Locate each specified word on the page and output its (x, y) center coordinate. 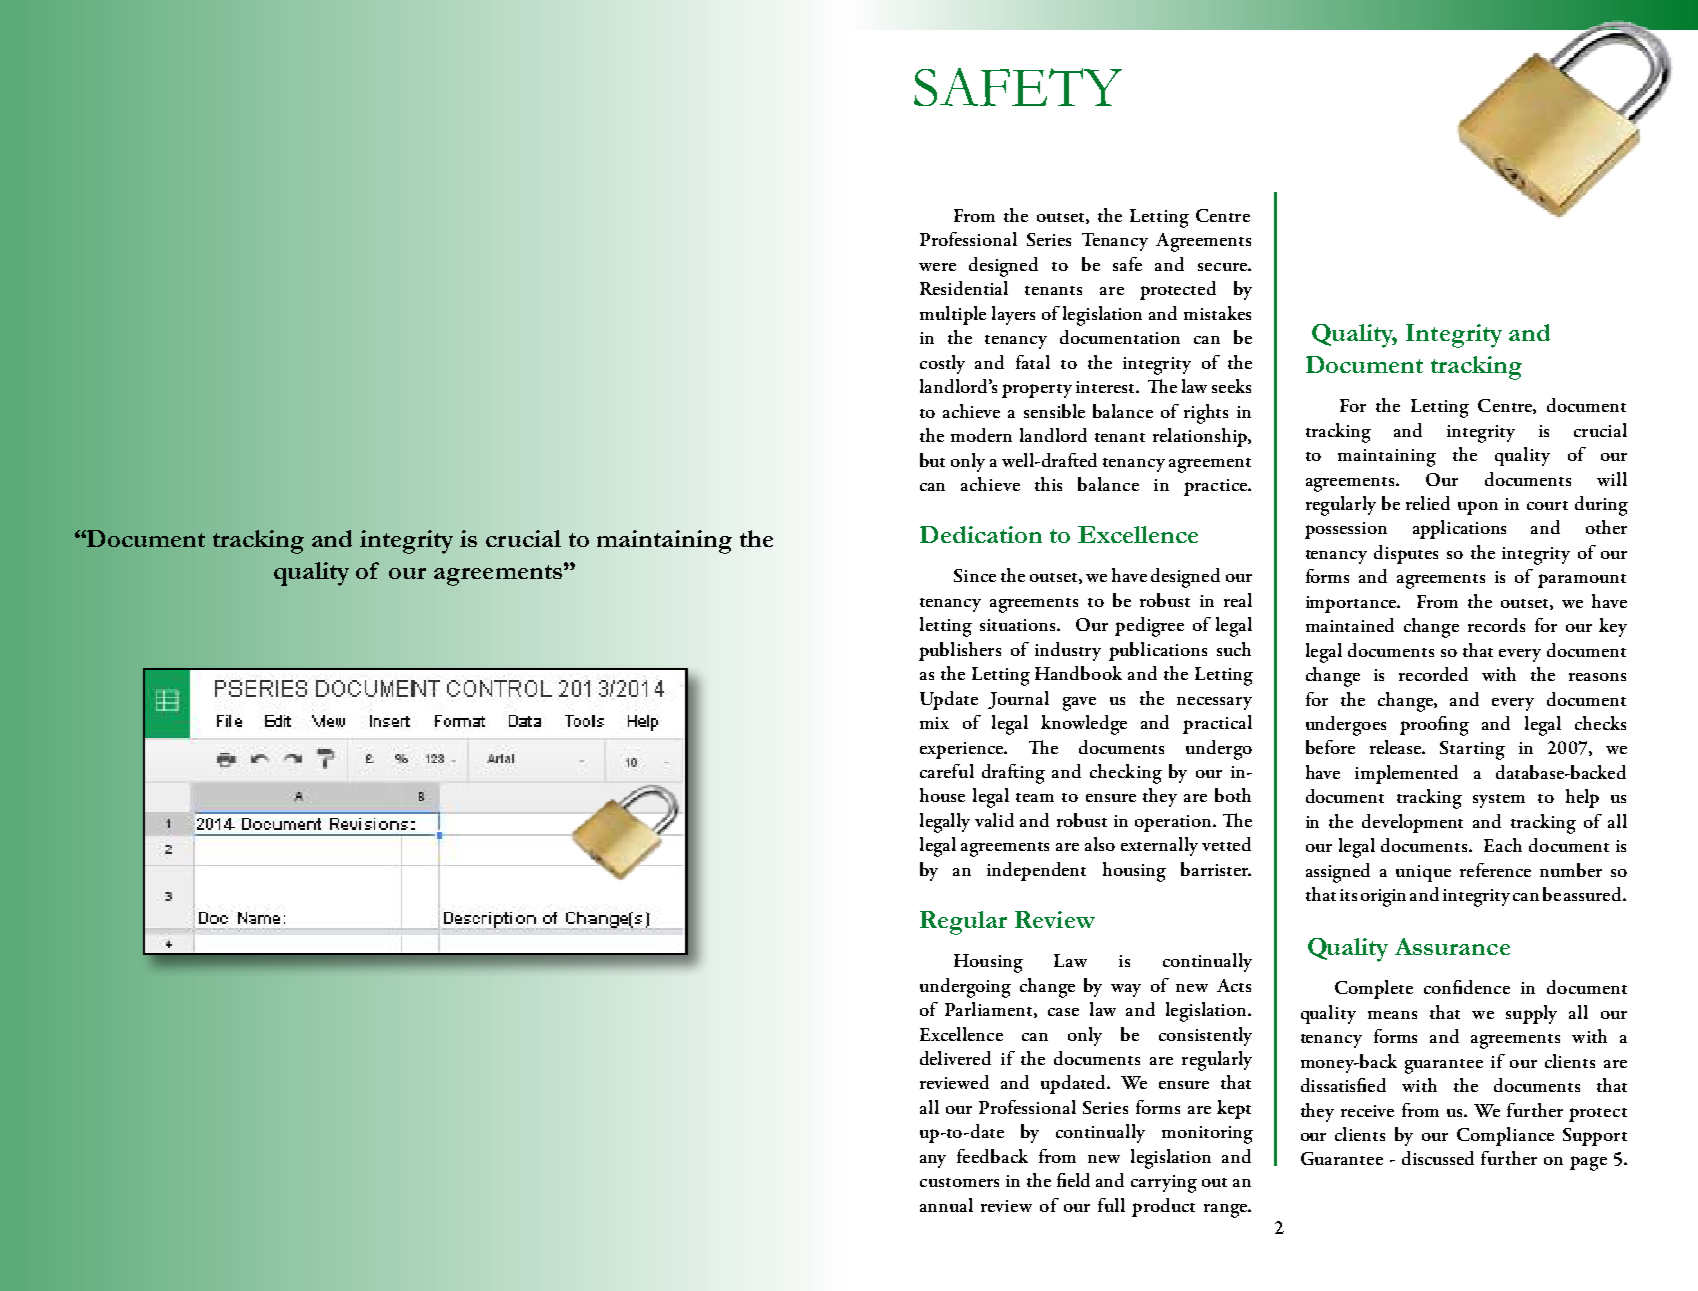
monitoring (1207, 1135)
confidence (1467, 987)
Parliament (990, 1010)
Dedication (981, 534)
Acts (1234, 985)
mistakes (1217, 313)
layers (1013, 315)
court (1547, 505)
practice (1216, 487)
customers (959, 1182)
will (1612, 479)
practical (1217, 724)
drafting (1013, 774)
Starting (1472, 750)
